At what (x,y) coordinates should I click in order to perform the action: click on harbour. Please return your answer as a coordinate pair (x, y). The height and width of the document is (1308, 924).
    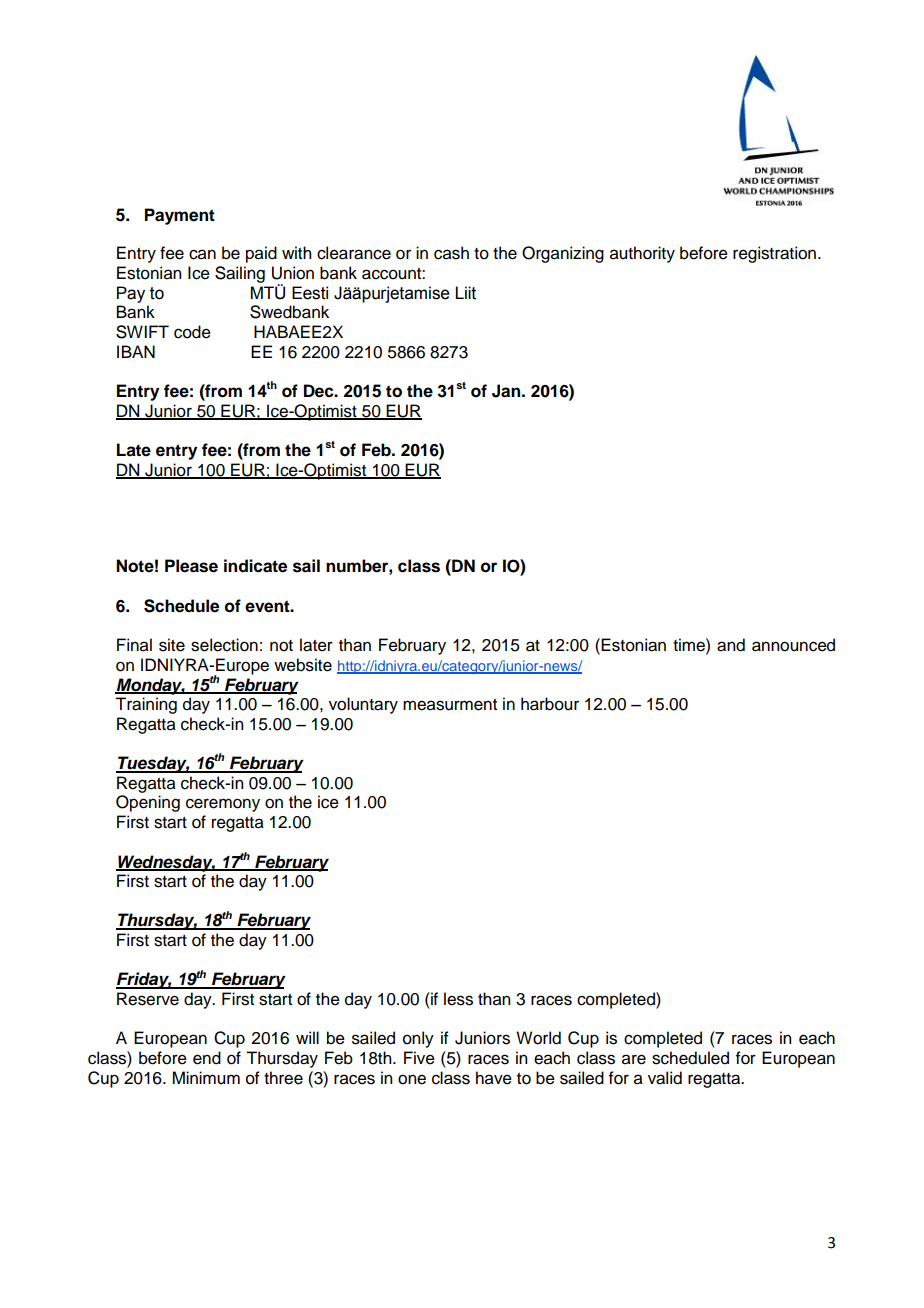
    Looking at the image, I should click on (550, 704).
